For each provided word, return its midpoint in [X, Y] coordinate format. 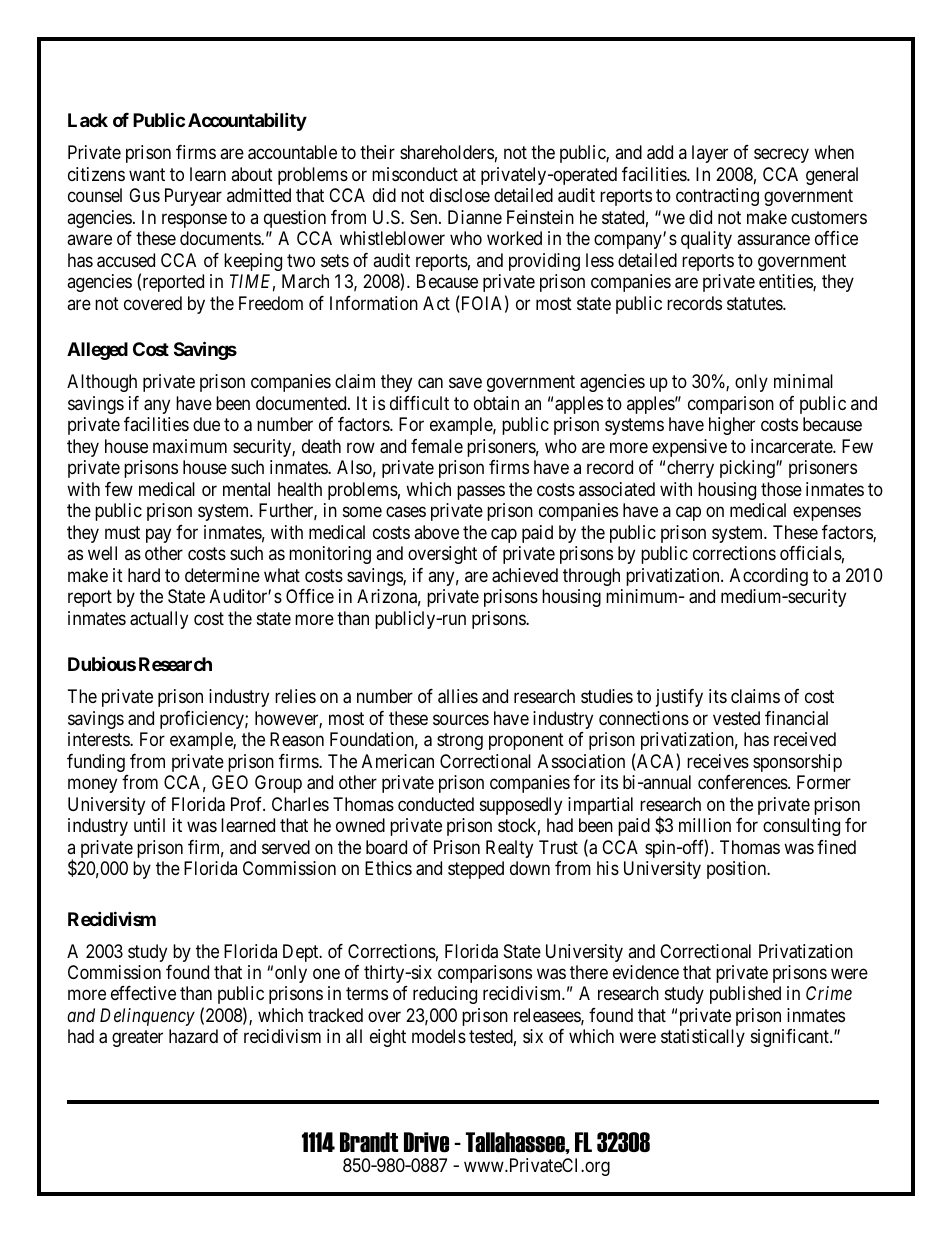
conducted [436, 804]
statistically [703, 1038]
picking [748, 469]
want [147, 174]
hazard [193, 1036]
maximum [190, 446]
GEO [230, 782]
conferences [743, 782]
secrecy [781, 156]
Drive [426, 1142]
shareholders [447, 152]
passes [481, 492]
